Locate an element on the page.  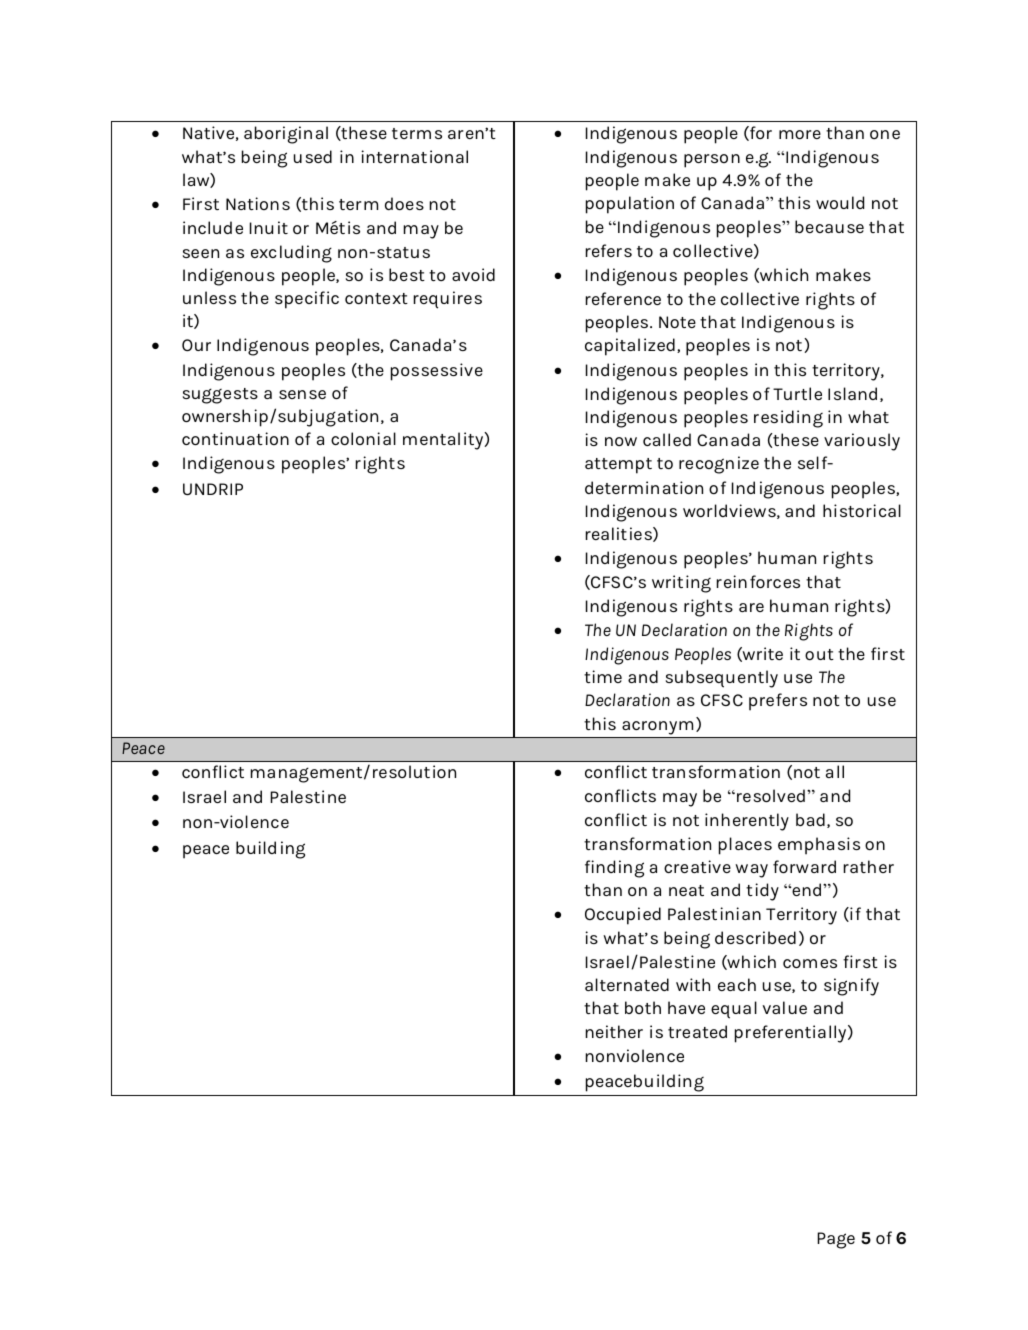
attempt is located at coordinates (618, 466).
